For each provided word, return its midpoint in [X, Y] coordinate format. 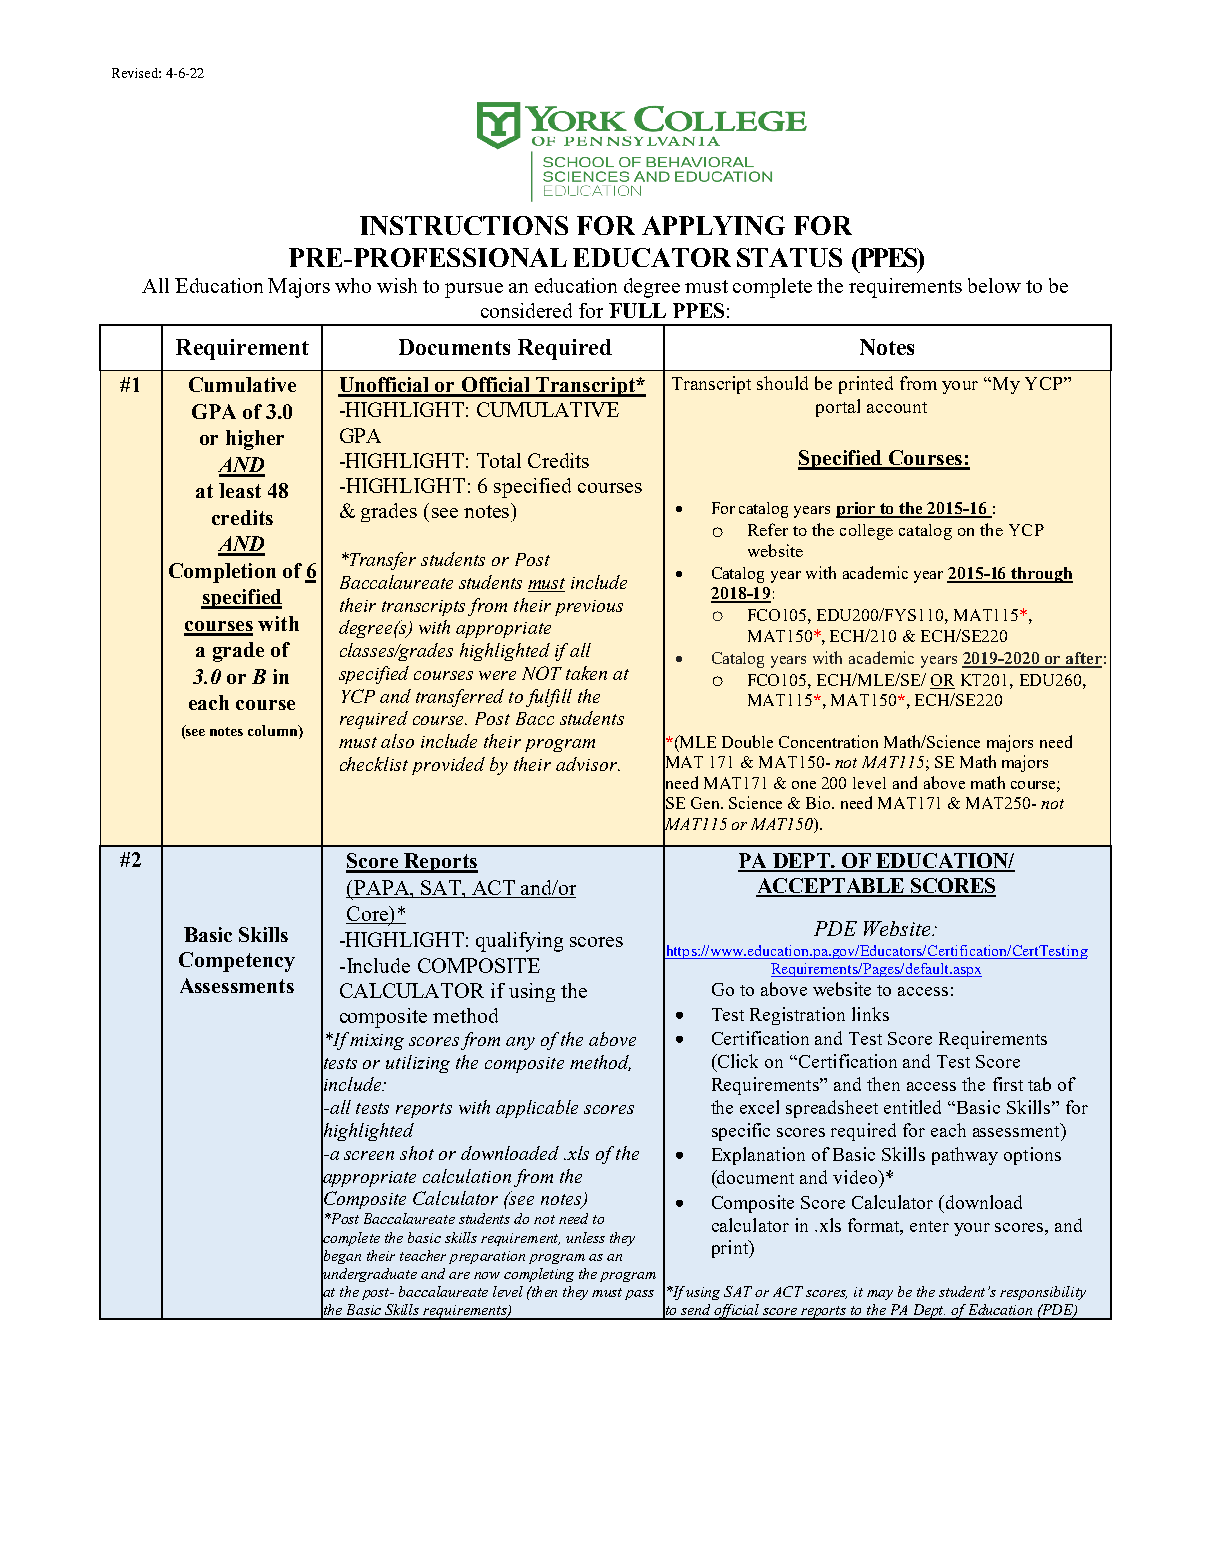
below [994, 285]
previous [589, 608]
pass [639, 1295]
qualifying [519, 942]
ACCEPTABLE [831, 887]
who [353, 285]
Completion [222, 573]
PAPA [383, 887]
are [459, 1275]
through [1041, 575]
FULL [637, 310]
